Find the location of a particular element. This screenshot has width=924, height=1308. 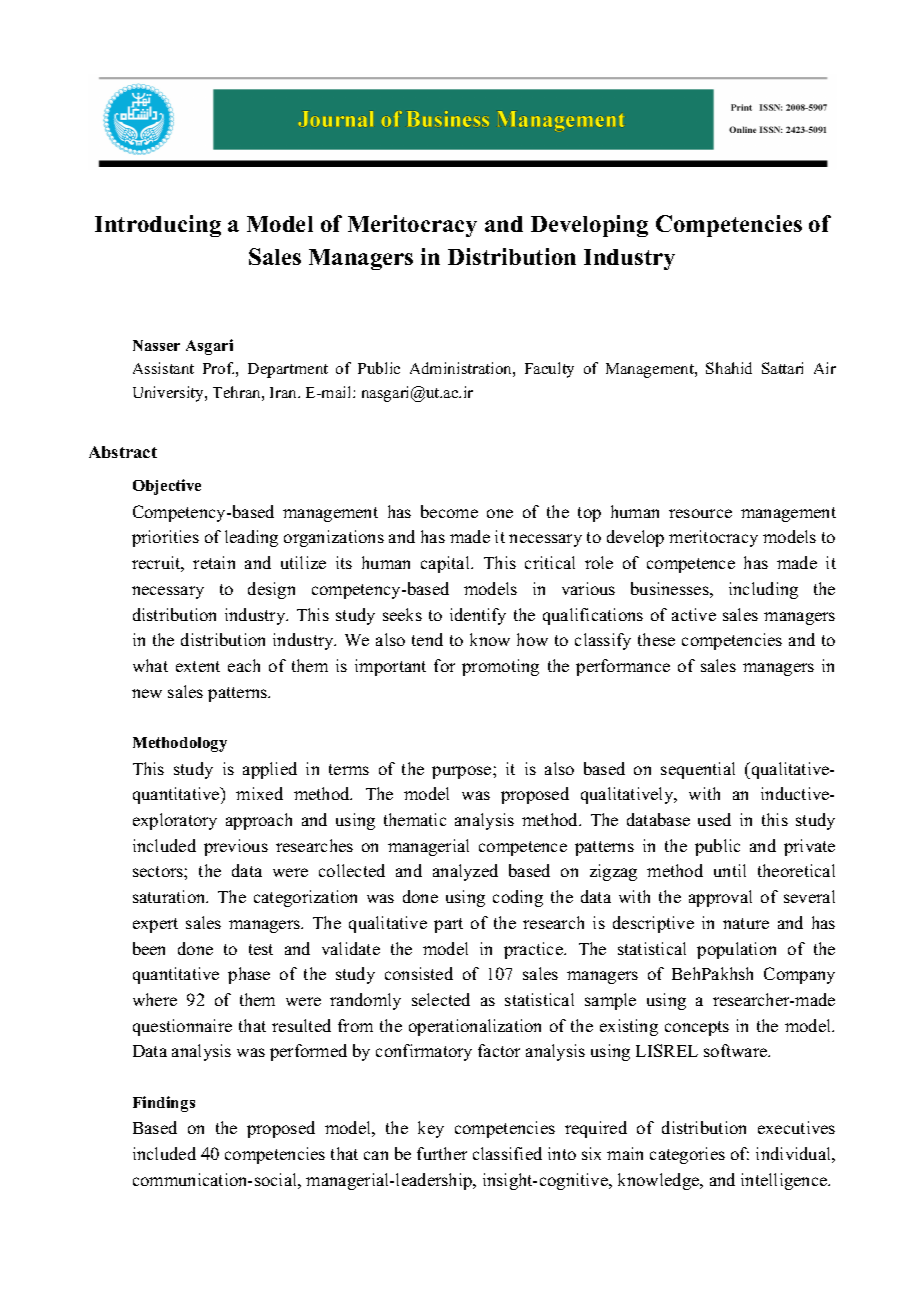

Findings is located at coordinates (164, 1104).
